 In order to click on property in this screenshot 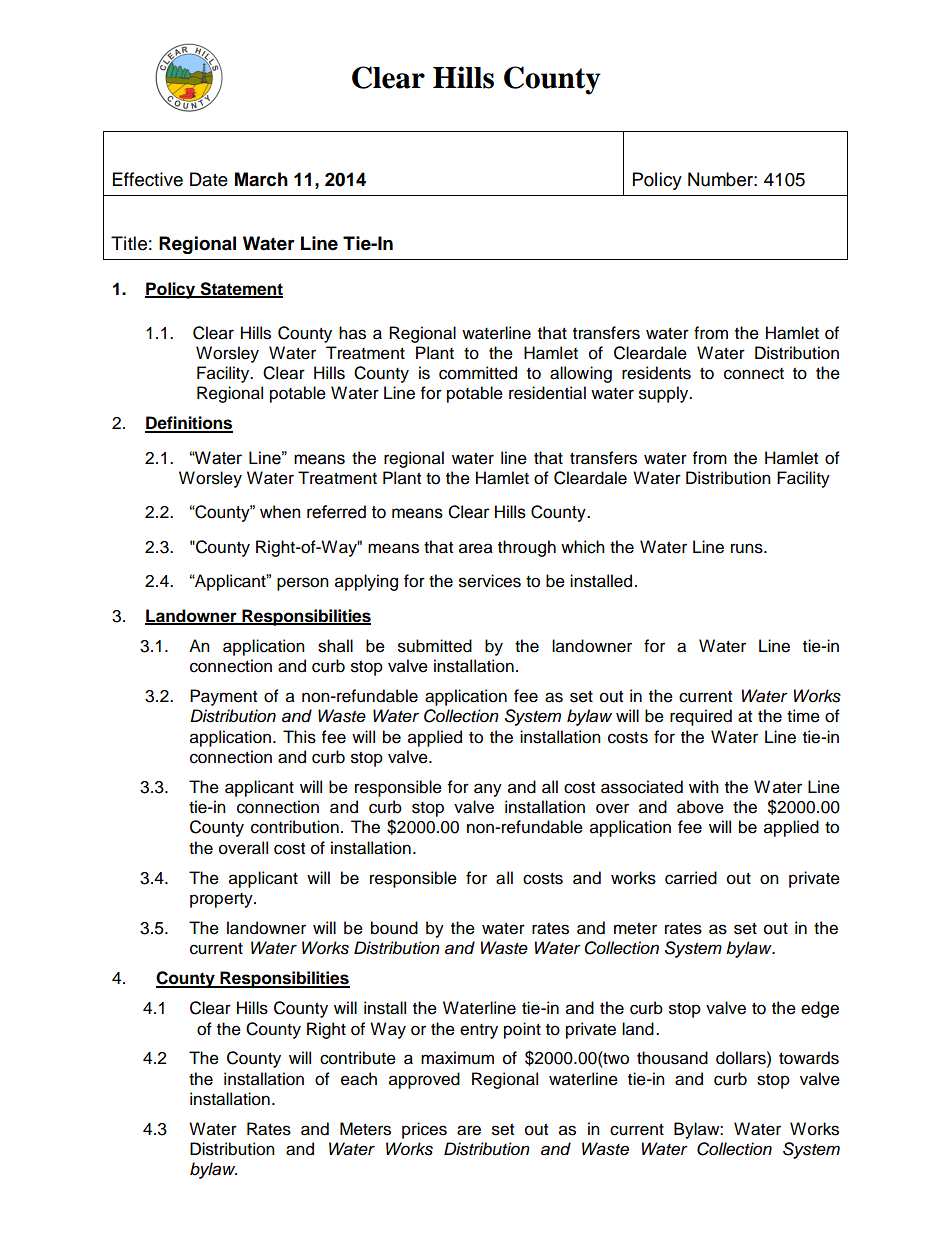, I will do `click(222, 900)`.
